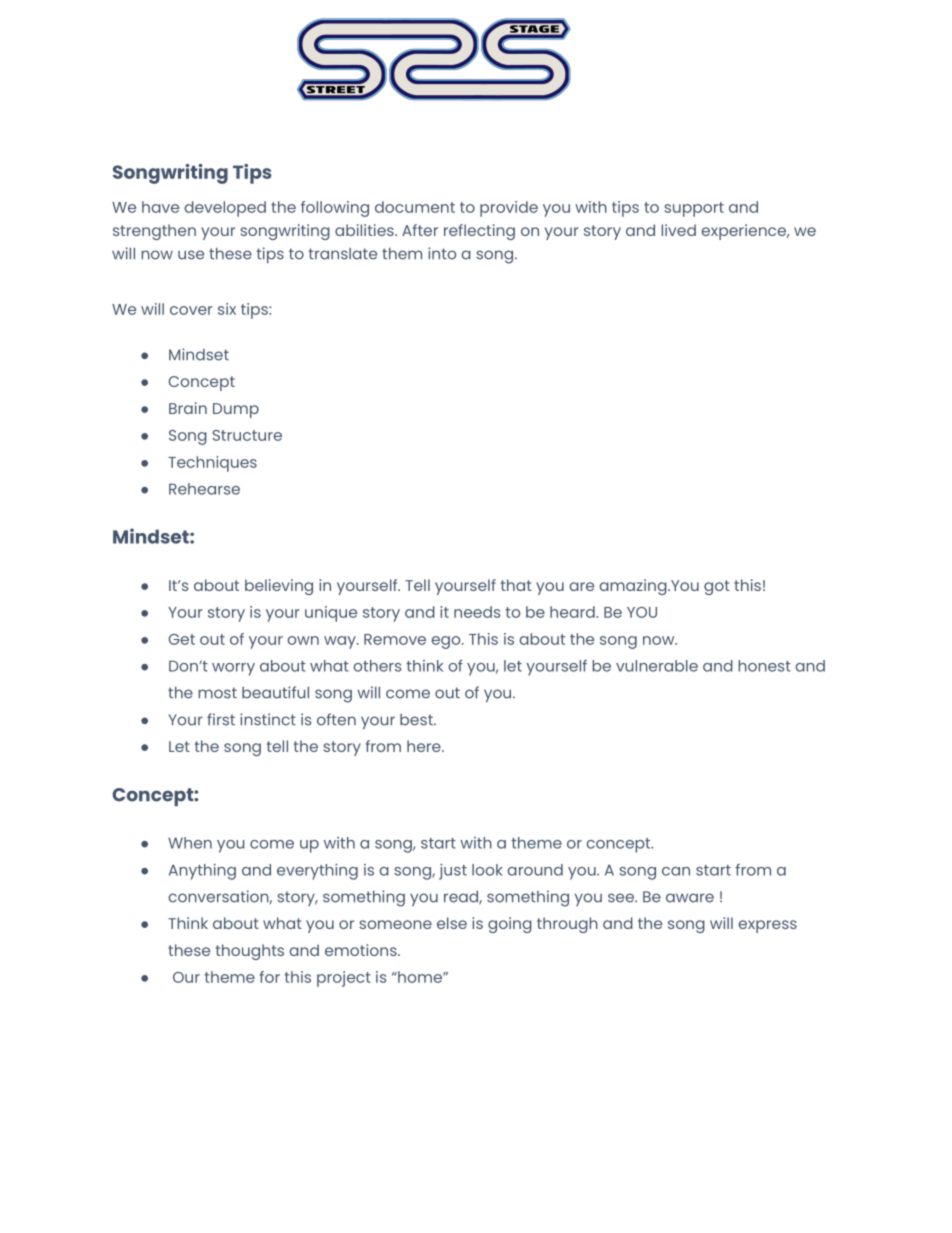 The height and width of the image is (1233, 952). What do you see at coordinates (250, 952) in the image?
I see `thoughts` at bounding box center [250, 952].
